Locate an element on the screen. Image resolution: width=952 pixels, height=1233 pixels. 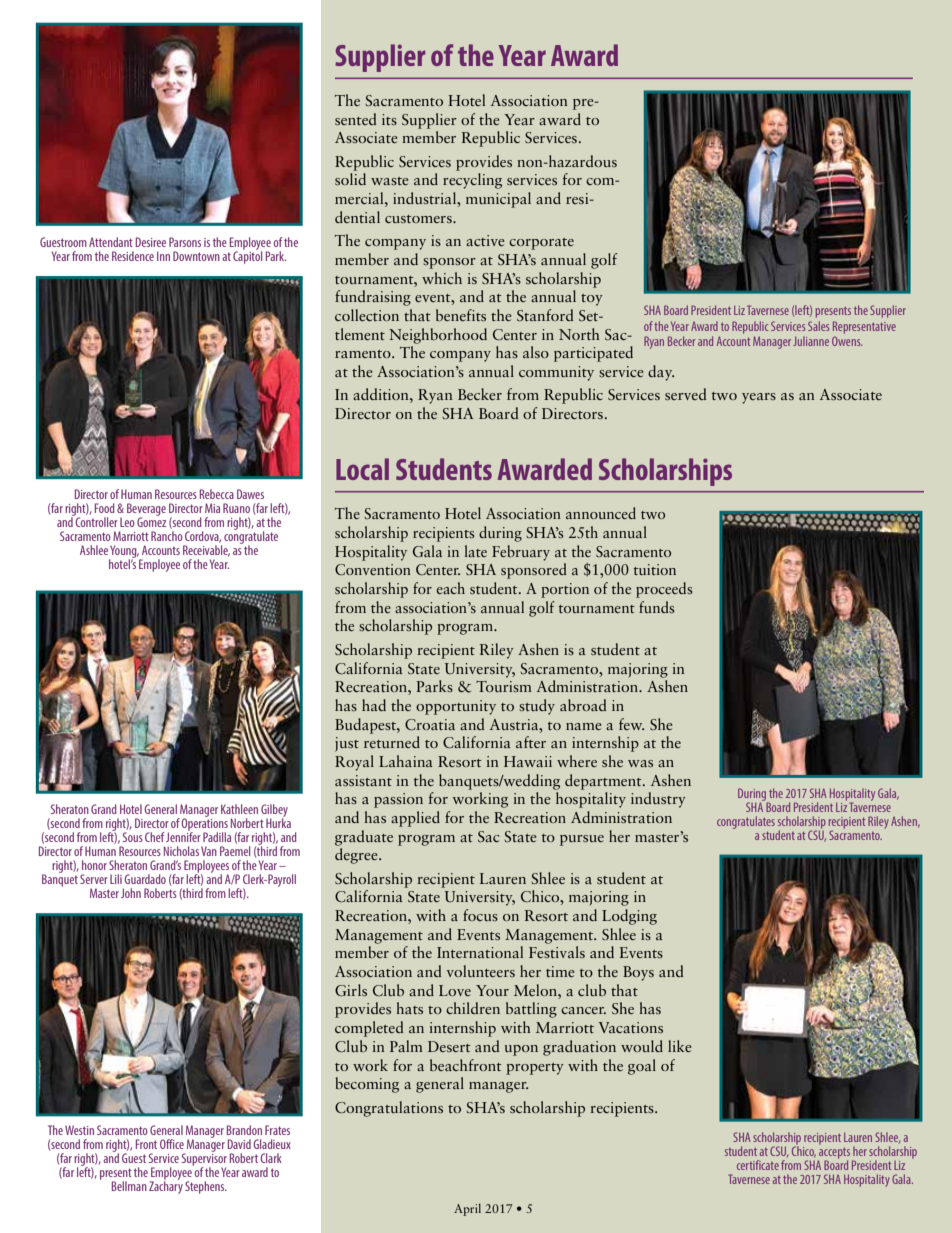
Parsons is located at coordinates (185, 242).
